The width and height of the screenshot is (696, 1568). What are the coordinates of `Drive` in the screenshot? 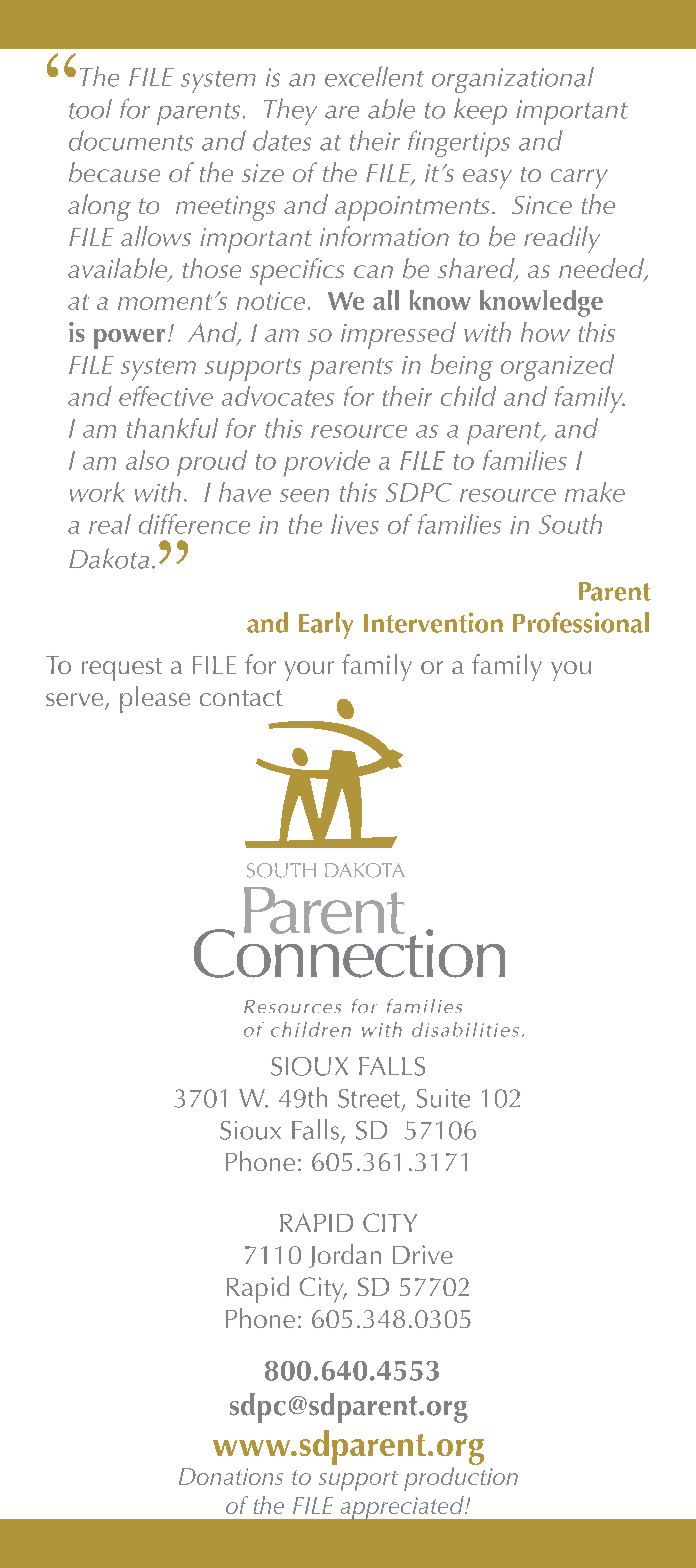 It's located at (423, 1254).
